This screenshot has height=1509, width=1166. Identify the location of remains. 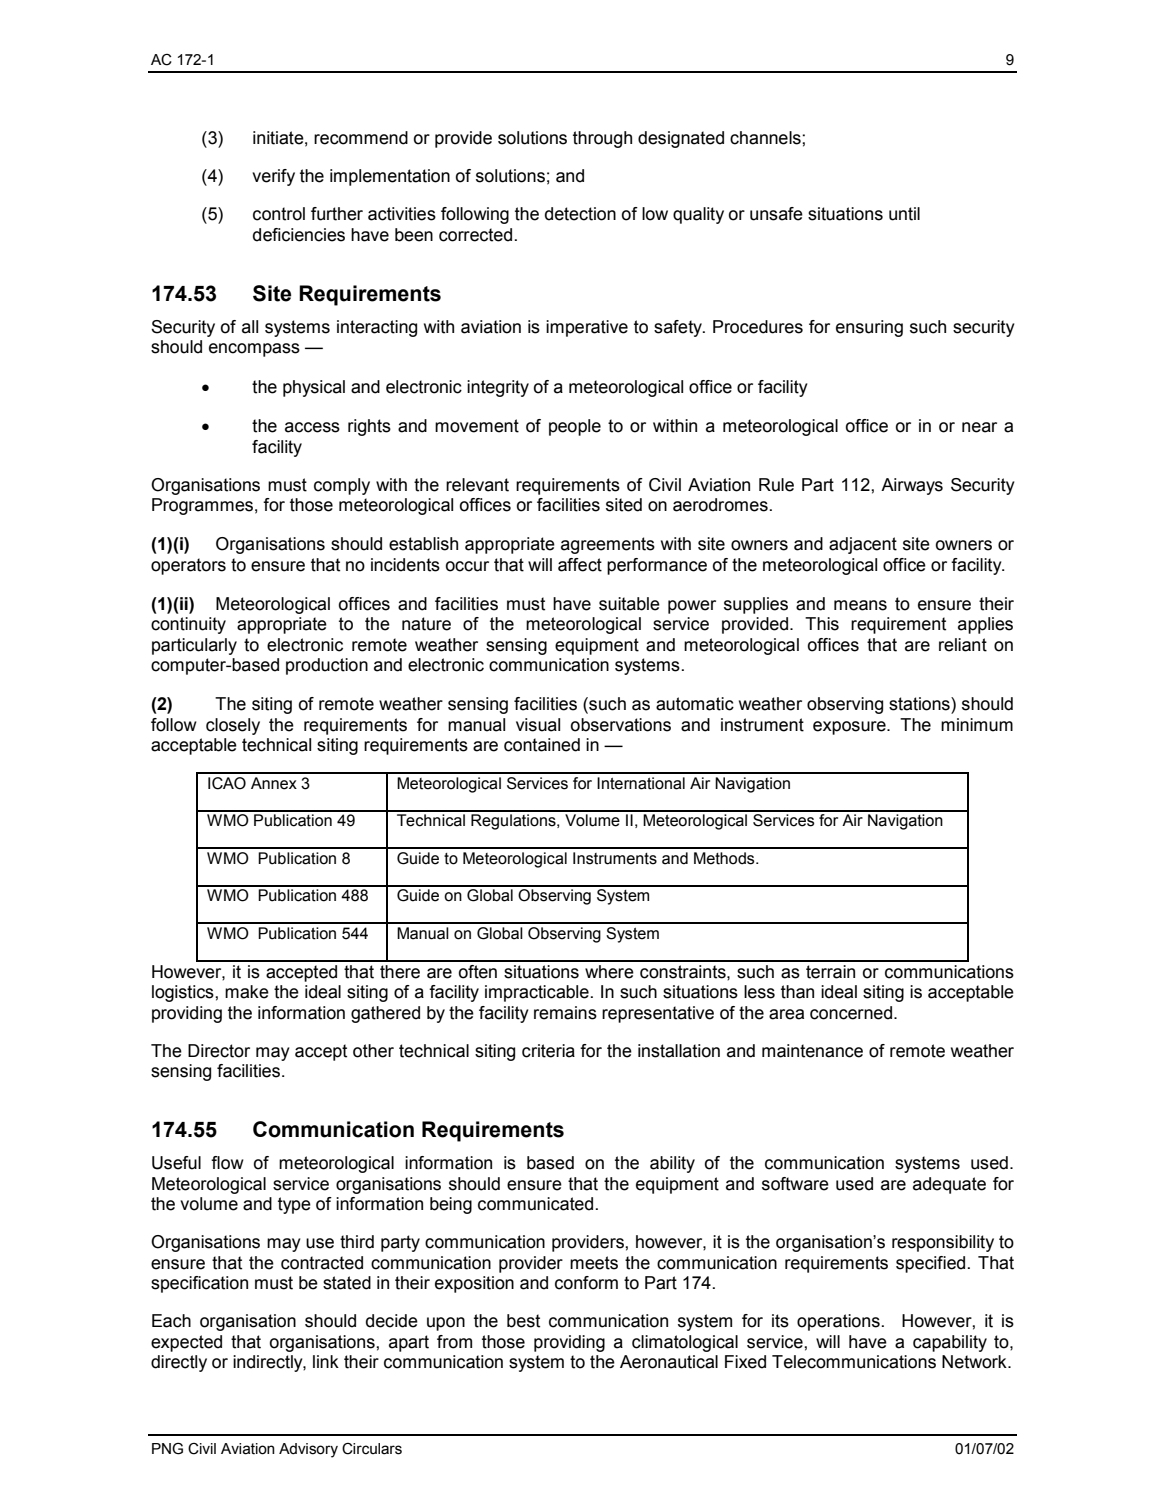
(565, 1013).
